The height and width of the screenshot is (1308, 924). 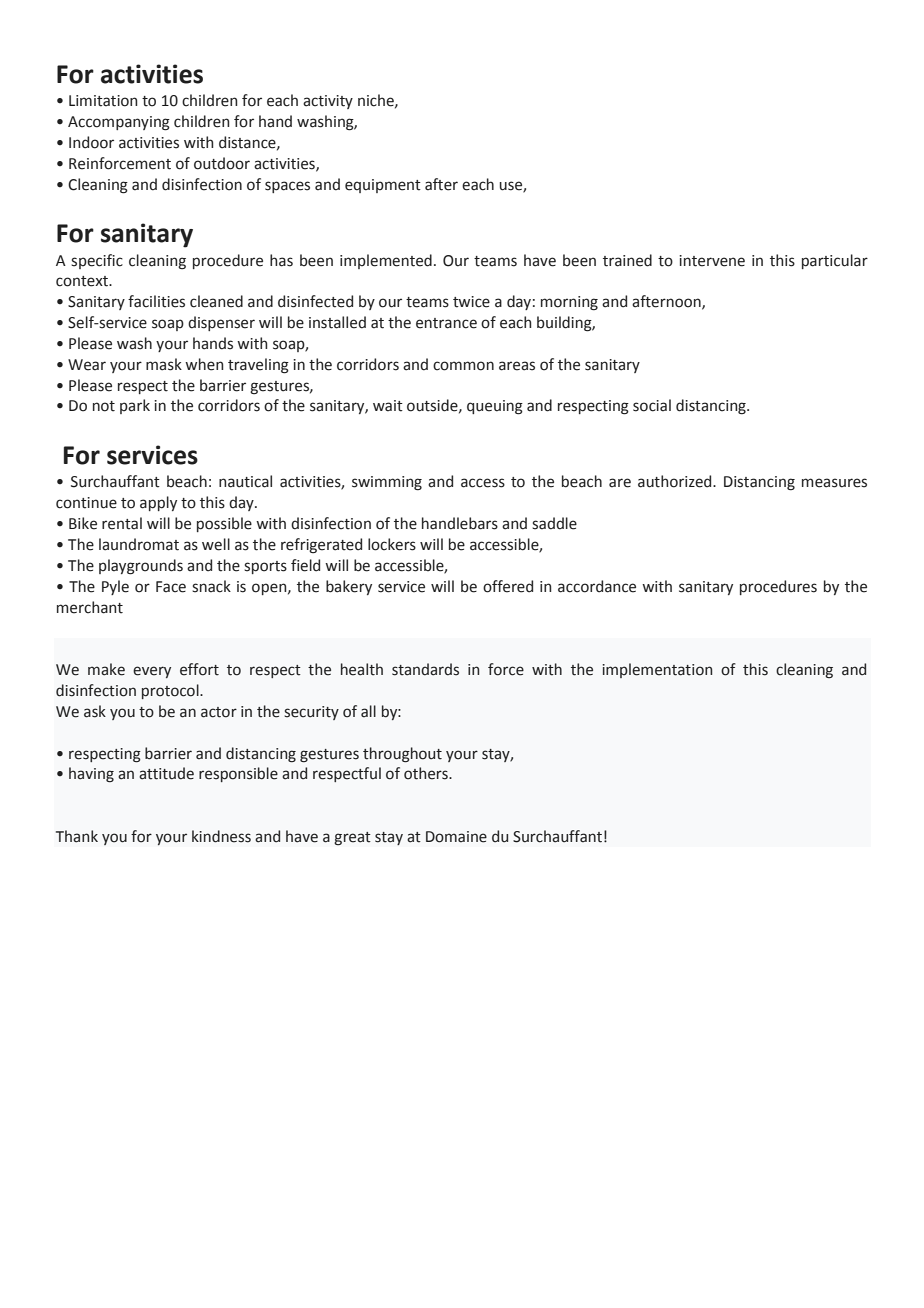 What do you see at coordinates (158, 503) in the screenshot?
I see `apply` at bounding box center [158, 503].
